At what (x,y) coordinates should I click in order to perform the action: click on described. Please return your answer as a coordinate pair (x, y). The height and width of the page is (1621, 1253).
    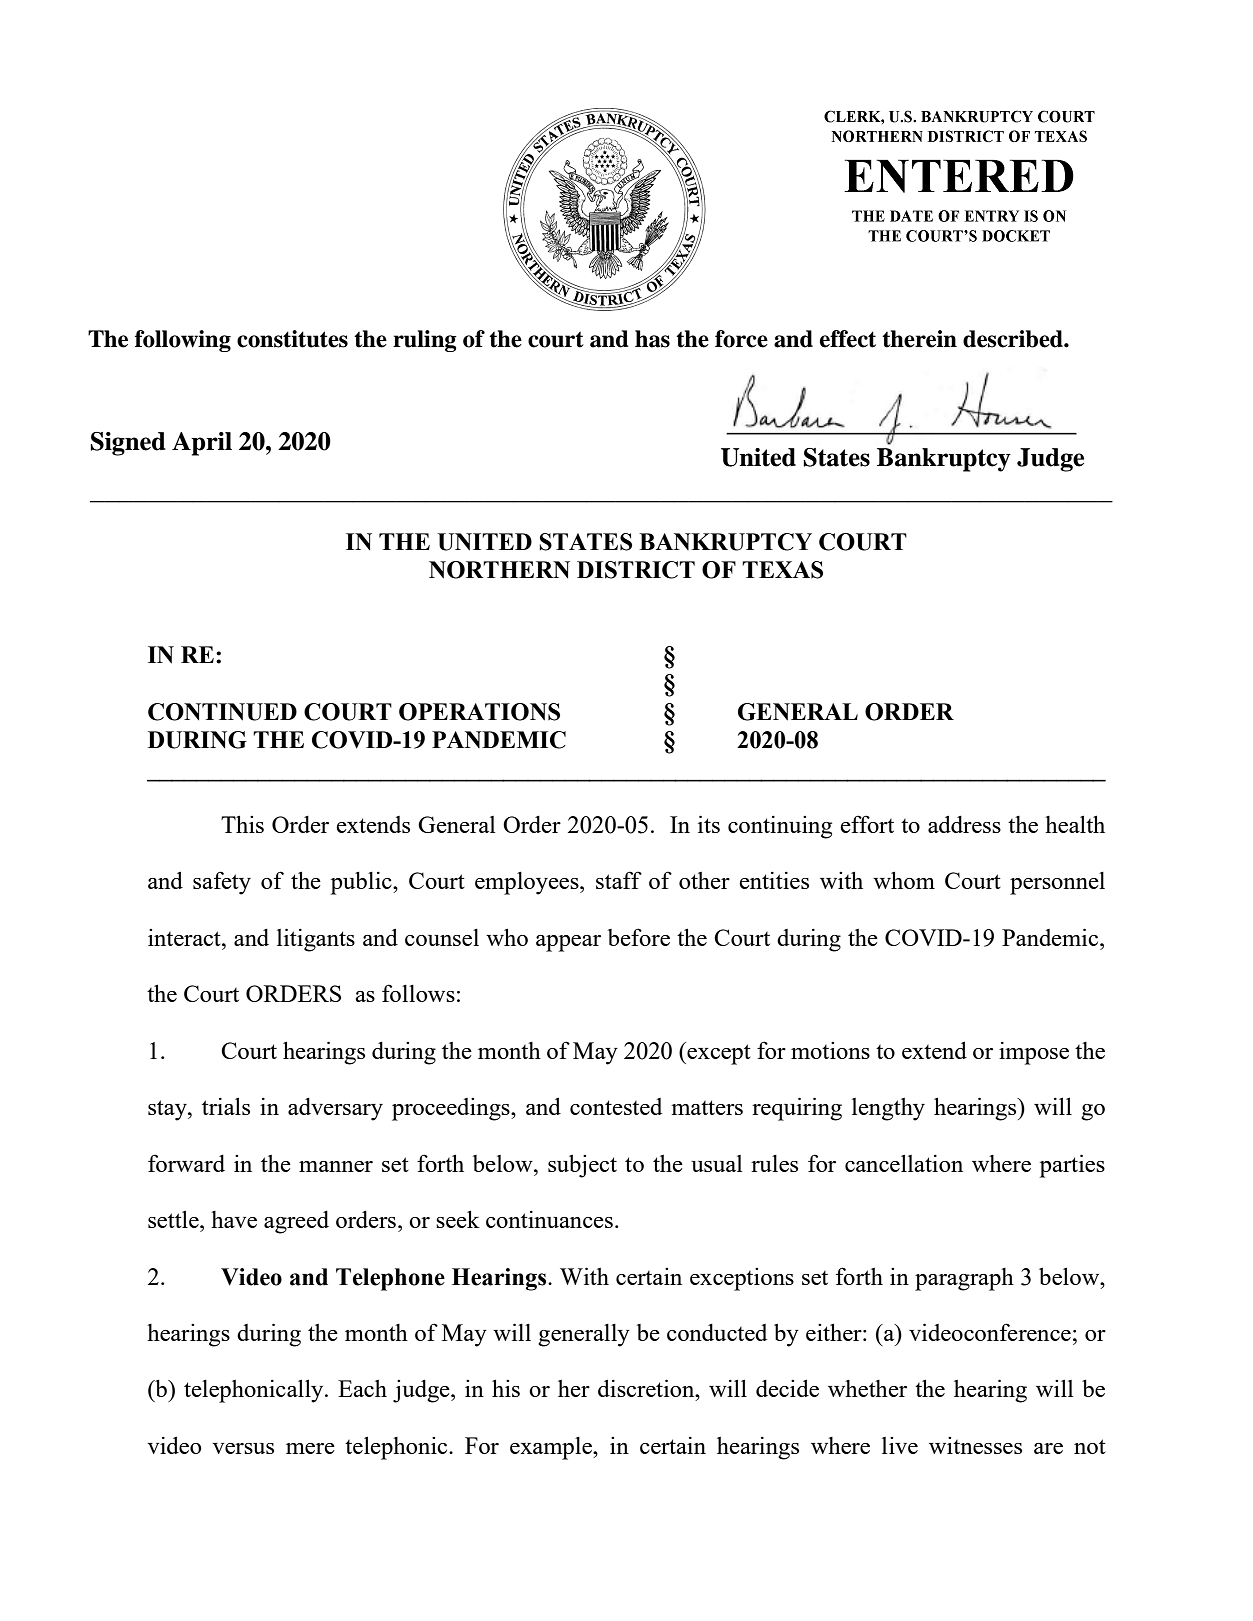
    Looking at the image, I should click on (1014, 339).
